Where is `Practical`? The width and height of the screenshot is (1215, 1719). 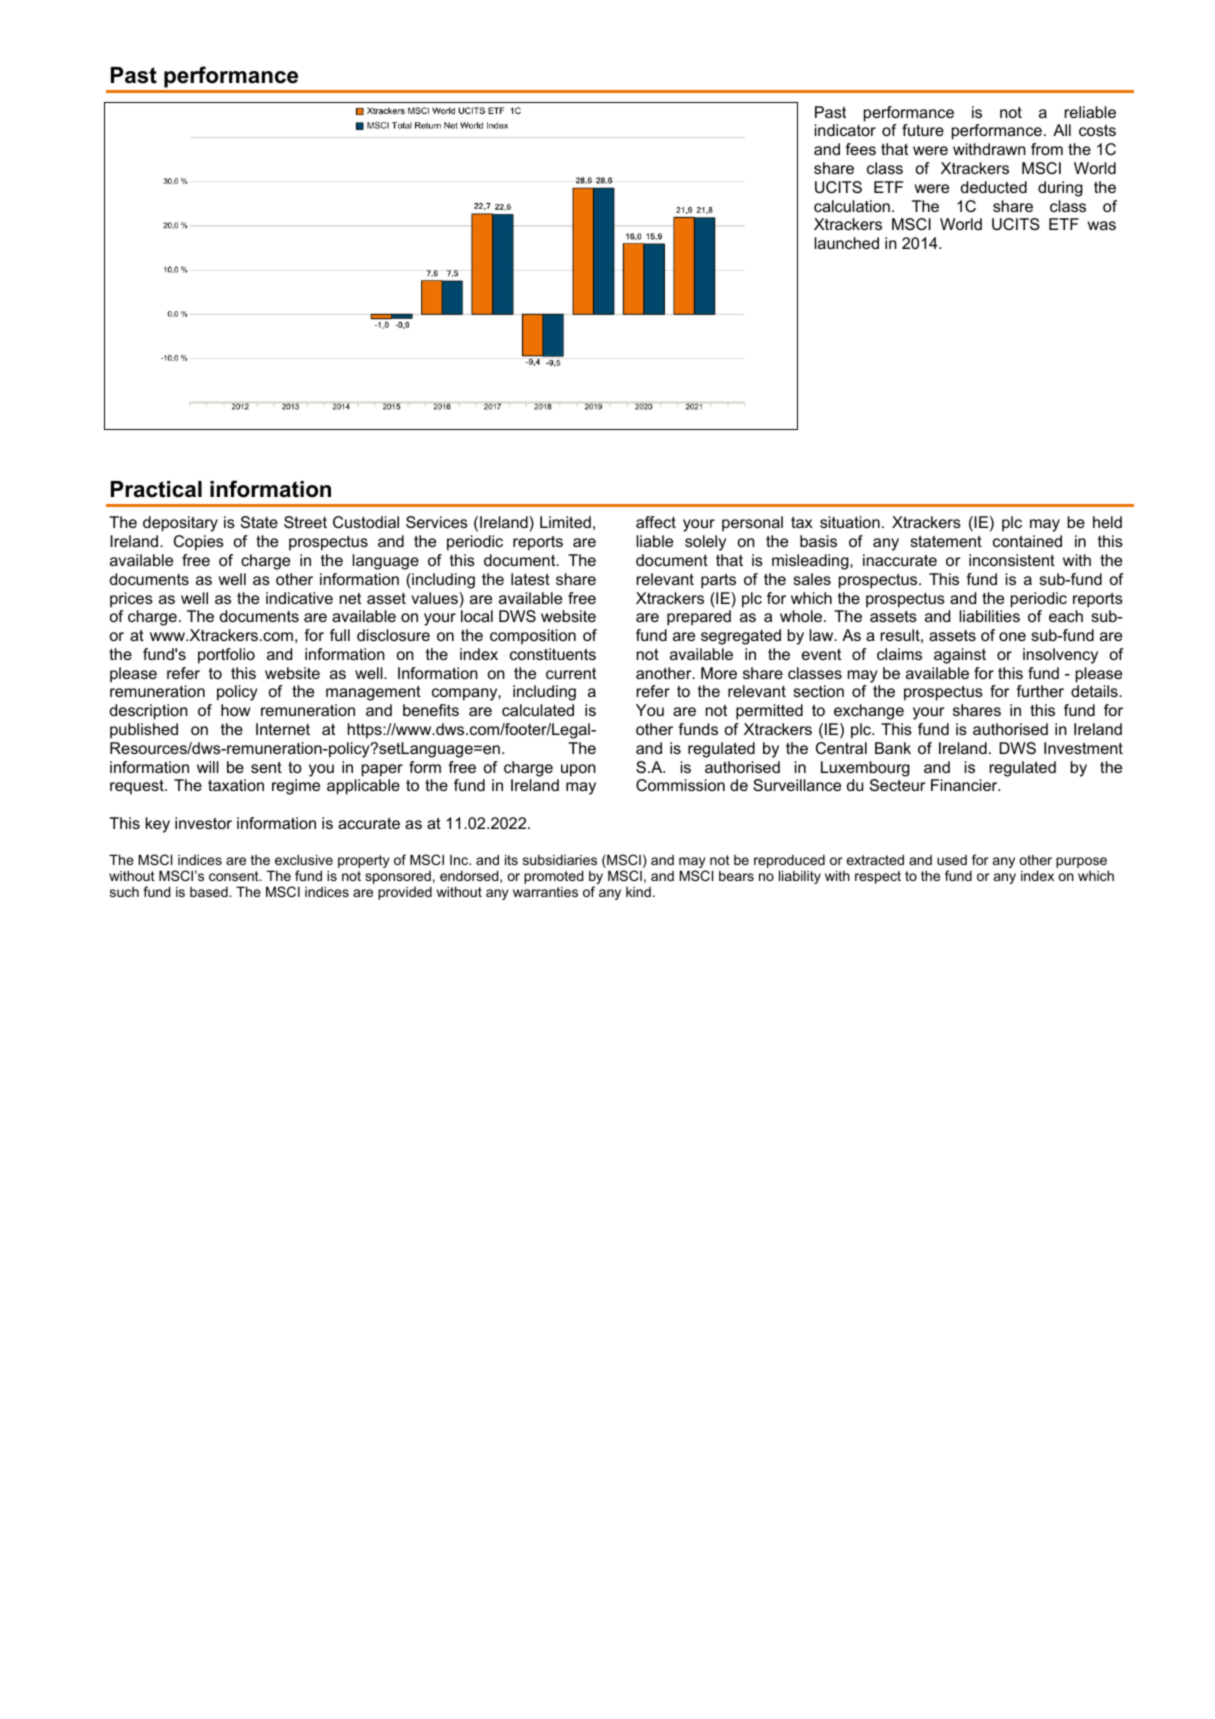
Practical is located at coordinates (156, 489).
